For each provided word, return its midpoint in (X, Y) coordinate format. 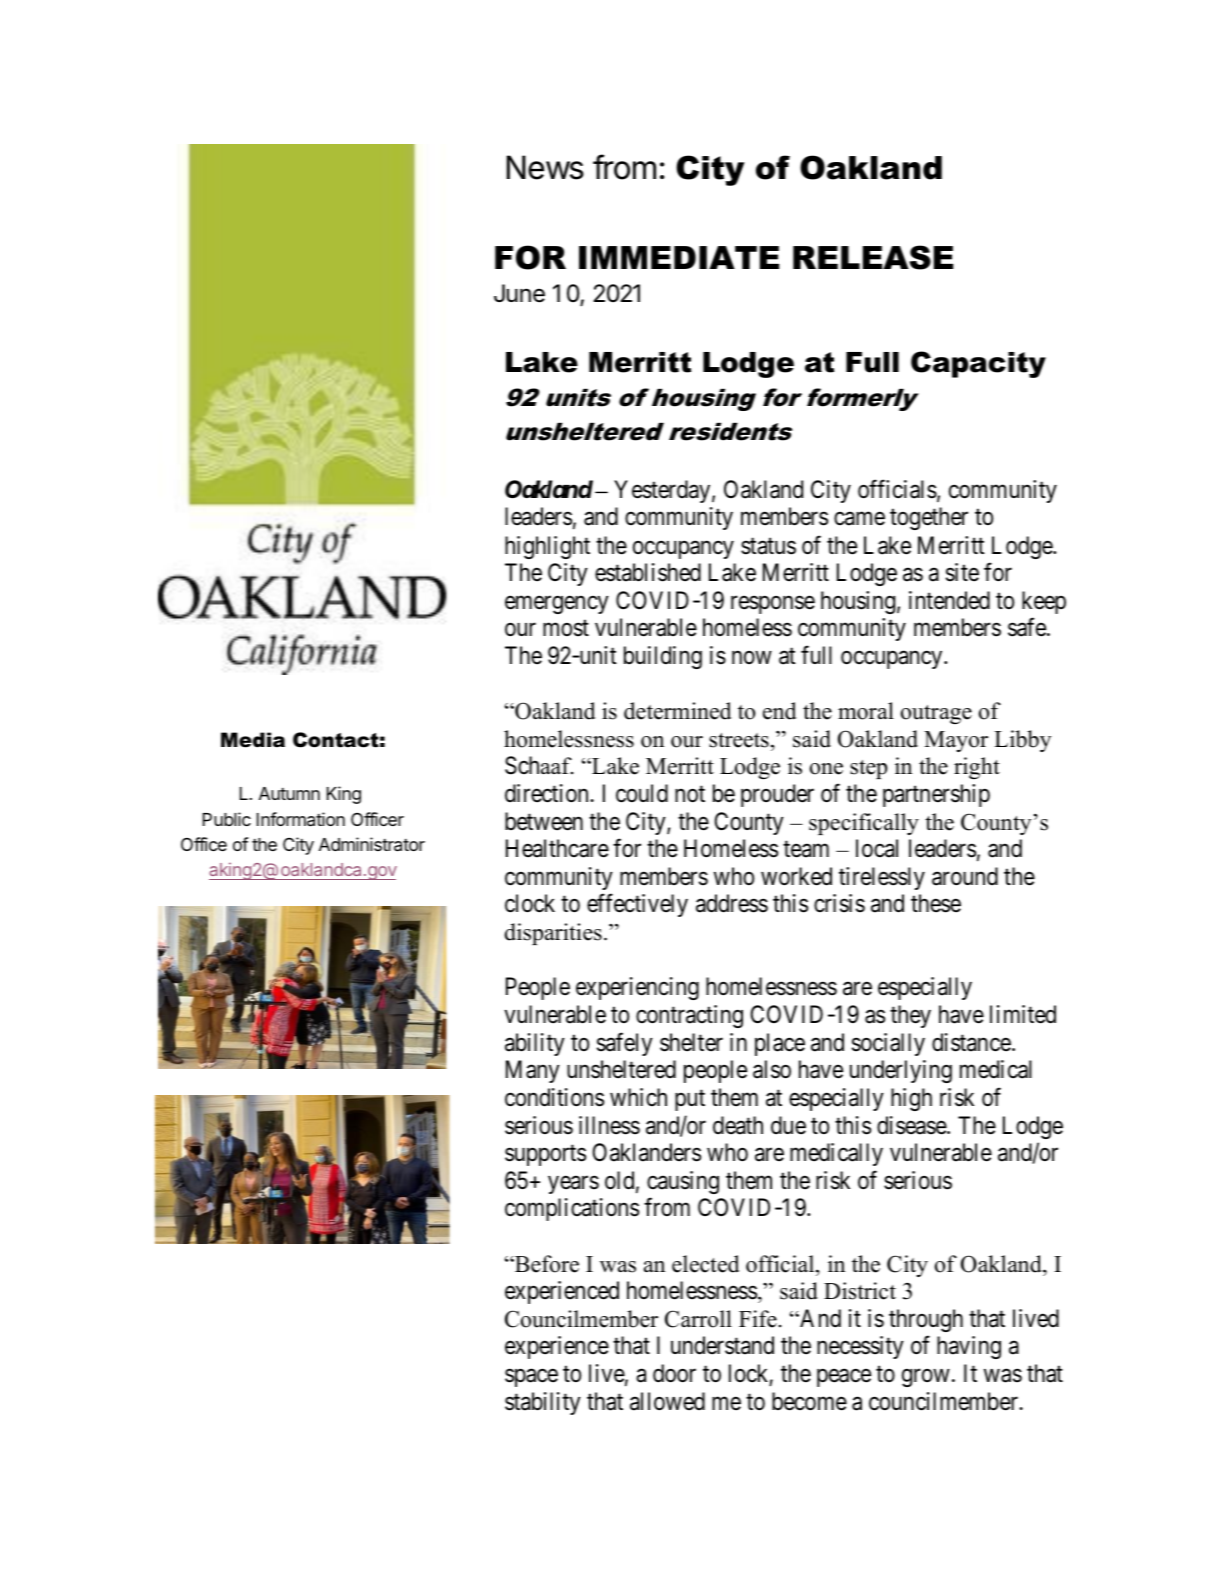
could (642, 793)
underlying (901, 1071)
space (531, 1378)
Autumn (289, 793)
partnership (936, 795)
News (545, 167)
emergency (557, 605)
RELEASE (873, 257)
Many (533, 1071)
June (519, 293)
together (929, 518)
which (638, 1097)
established (648, 572)
